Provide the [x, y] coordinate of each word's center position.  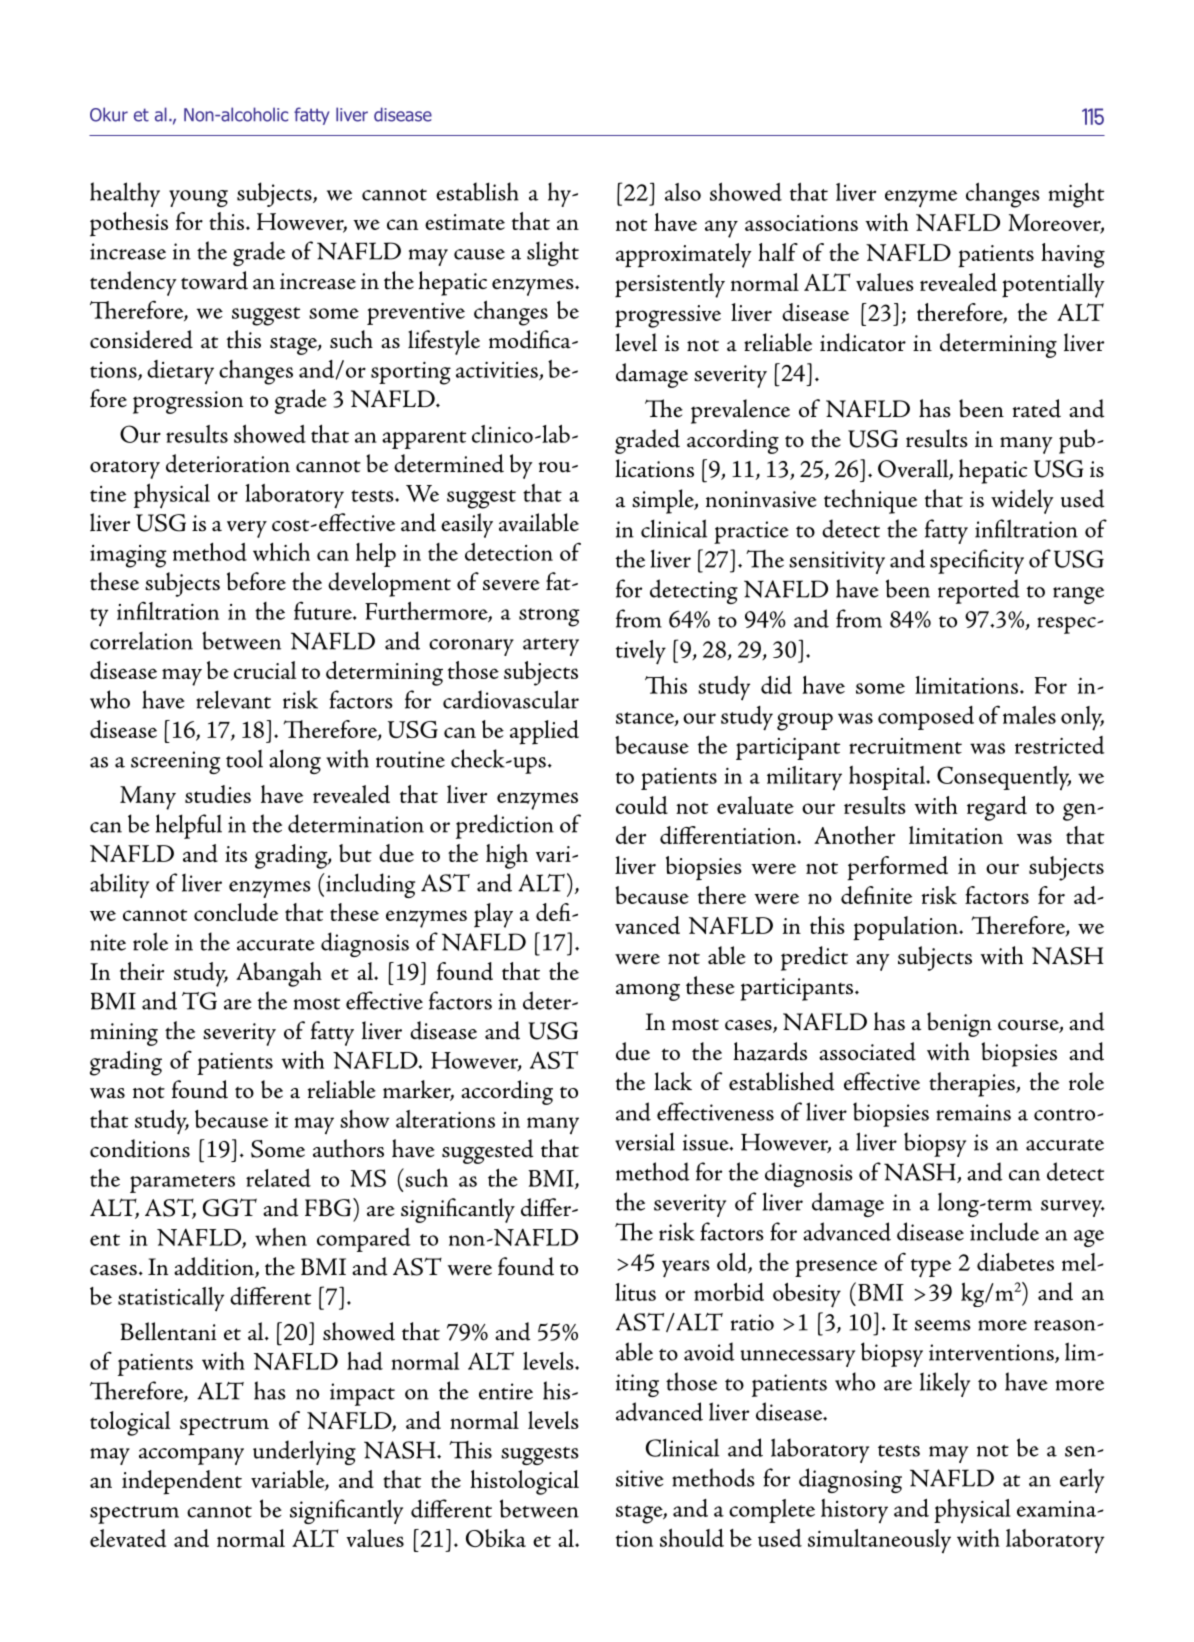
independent [182, 1482]
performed [897, 868]
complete [772, 1511]
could [642, 805]
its [236, 854]
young [198, 198]
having [1073, 255]
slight [553, 253]
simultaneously [879, 1541]
